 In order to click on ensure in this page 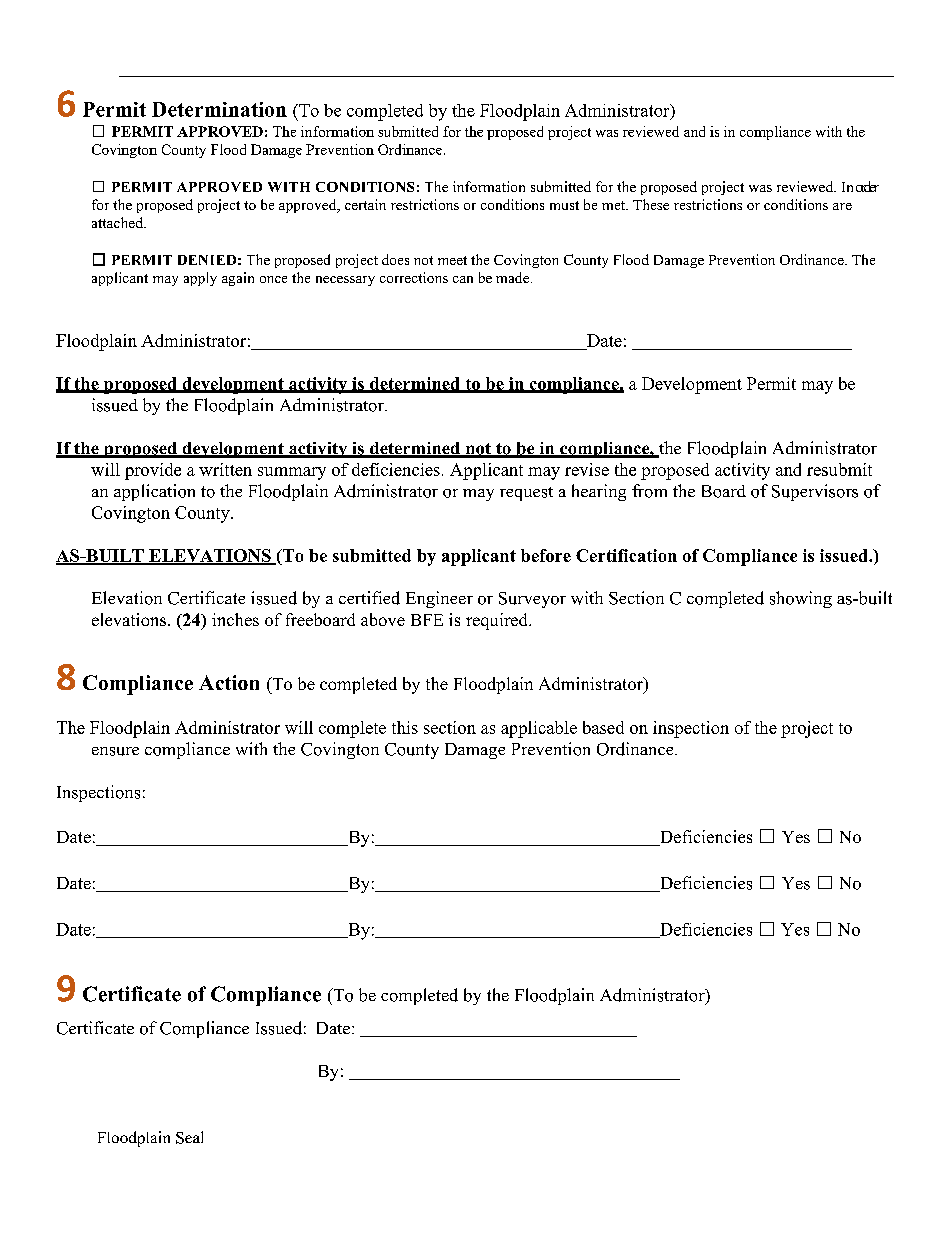, I will do `click(115, 751)`.
